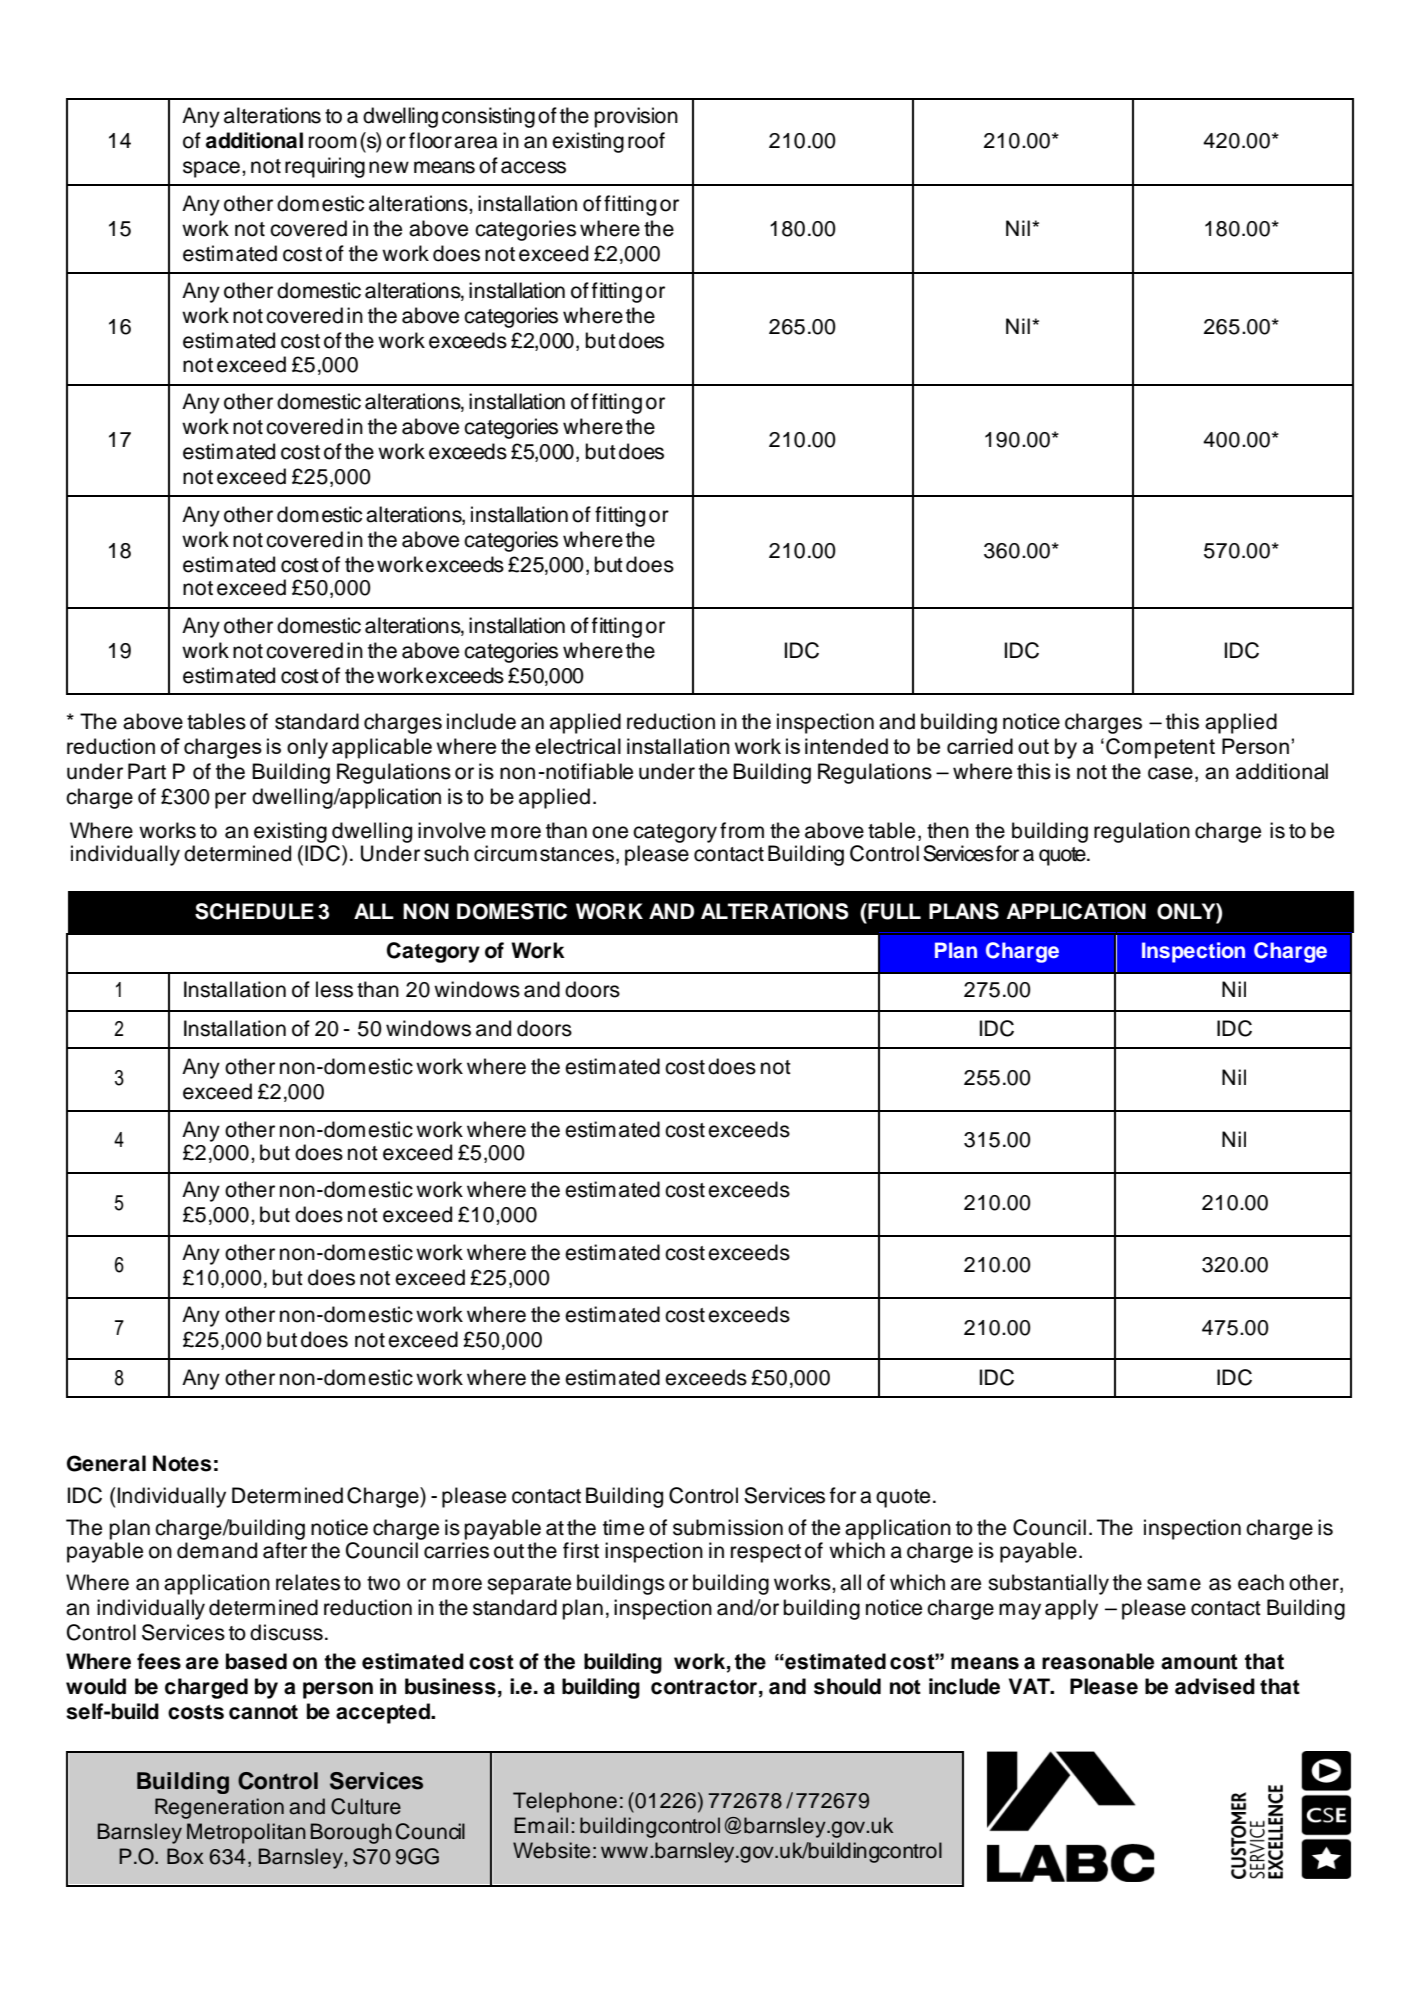 The image size is (1418, 2005). I want to click on Notes, so click(182, 1463).
